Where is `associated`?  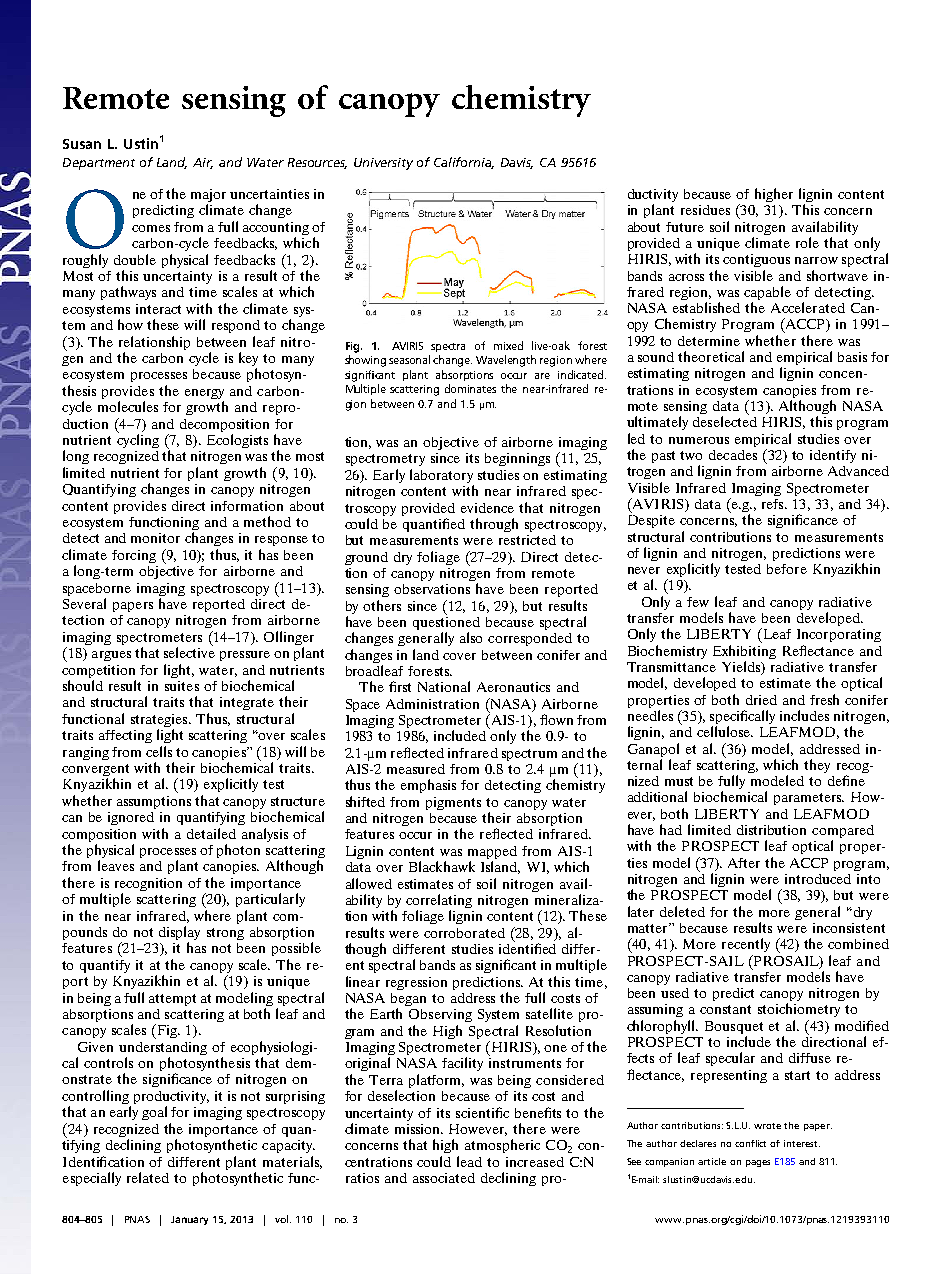 associated is located at coordinates (444, 1178).
